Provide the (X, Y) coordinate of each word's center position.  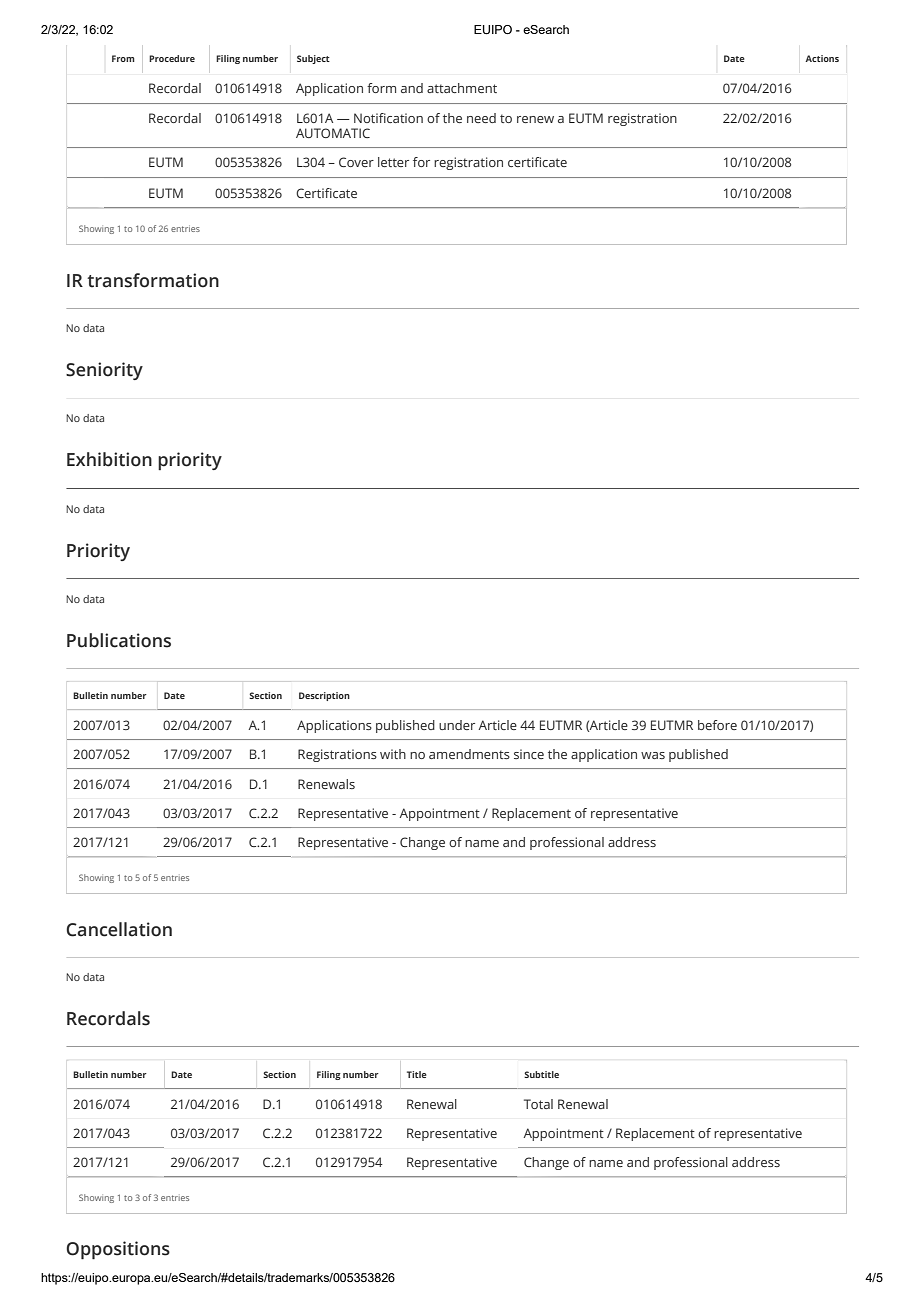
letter (393, 162)
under (457, 725)
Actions (822, 58)
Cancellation (119, 929)
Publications (119, 640)
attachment (462, 88)
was (653, 755)
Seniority (104, 371)
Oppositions (118, 1250)
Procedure (172, 58)
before (717, 725)
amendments (469, 754)
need (481, 118)
